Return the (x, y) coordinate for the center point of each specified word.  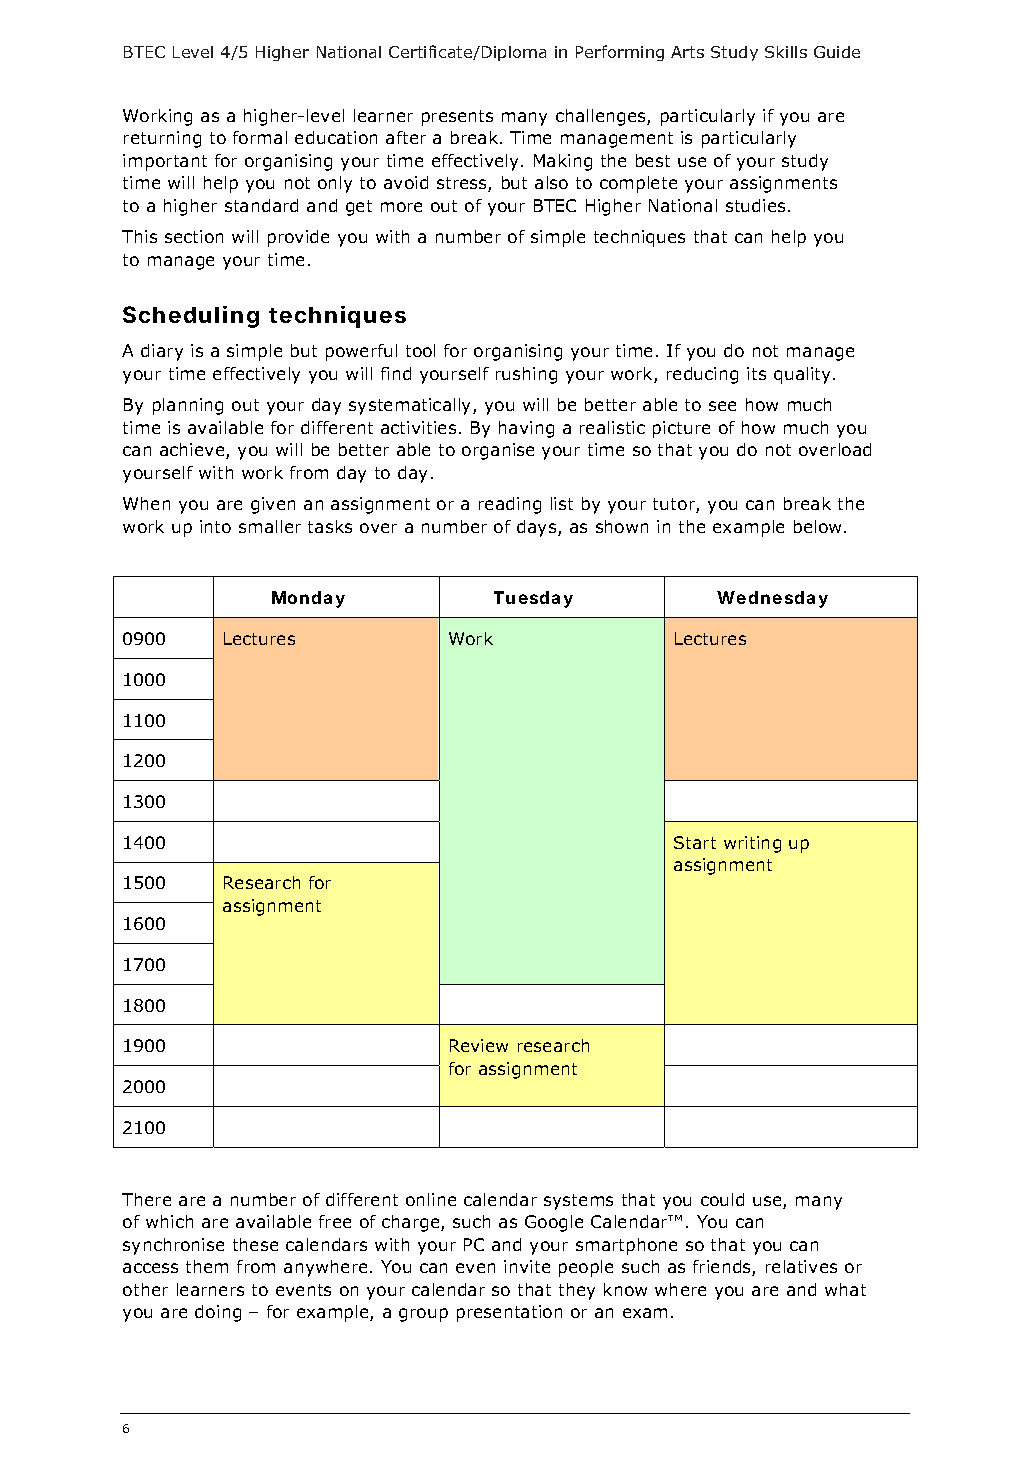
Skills (786, 52)
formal (260, 137)
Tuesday (533, 599)
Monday (308, 599)
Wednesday (772, 599)
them (207, 1266)
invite (527, 1266)
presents (457, 118)
